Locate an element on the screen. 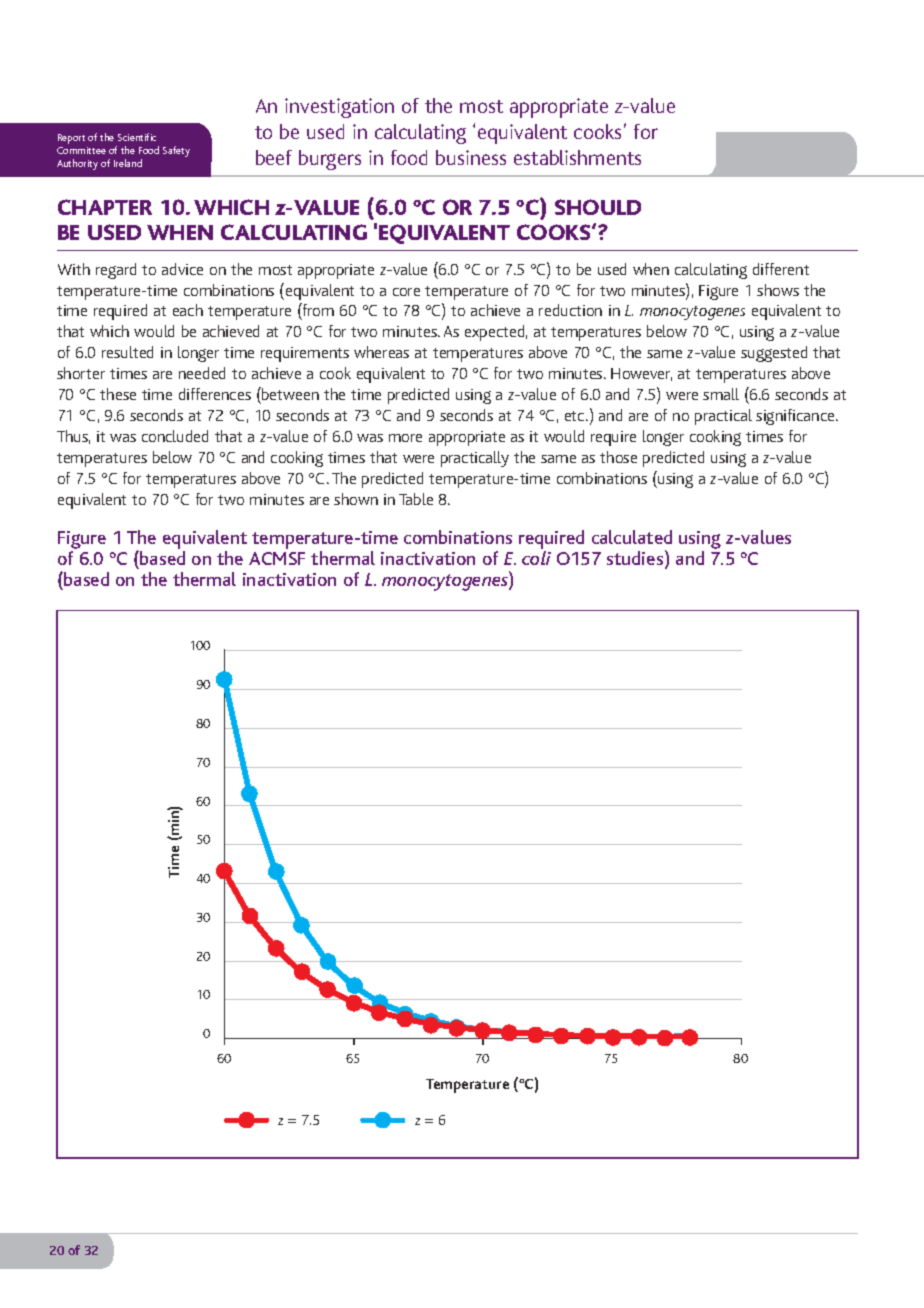  concluded is located at coordinates (175, 436).
